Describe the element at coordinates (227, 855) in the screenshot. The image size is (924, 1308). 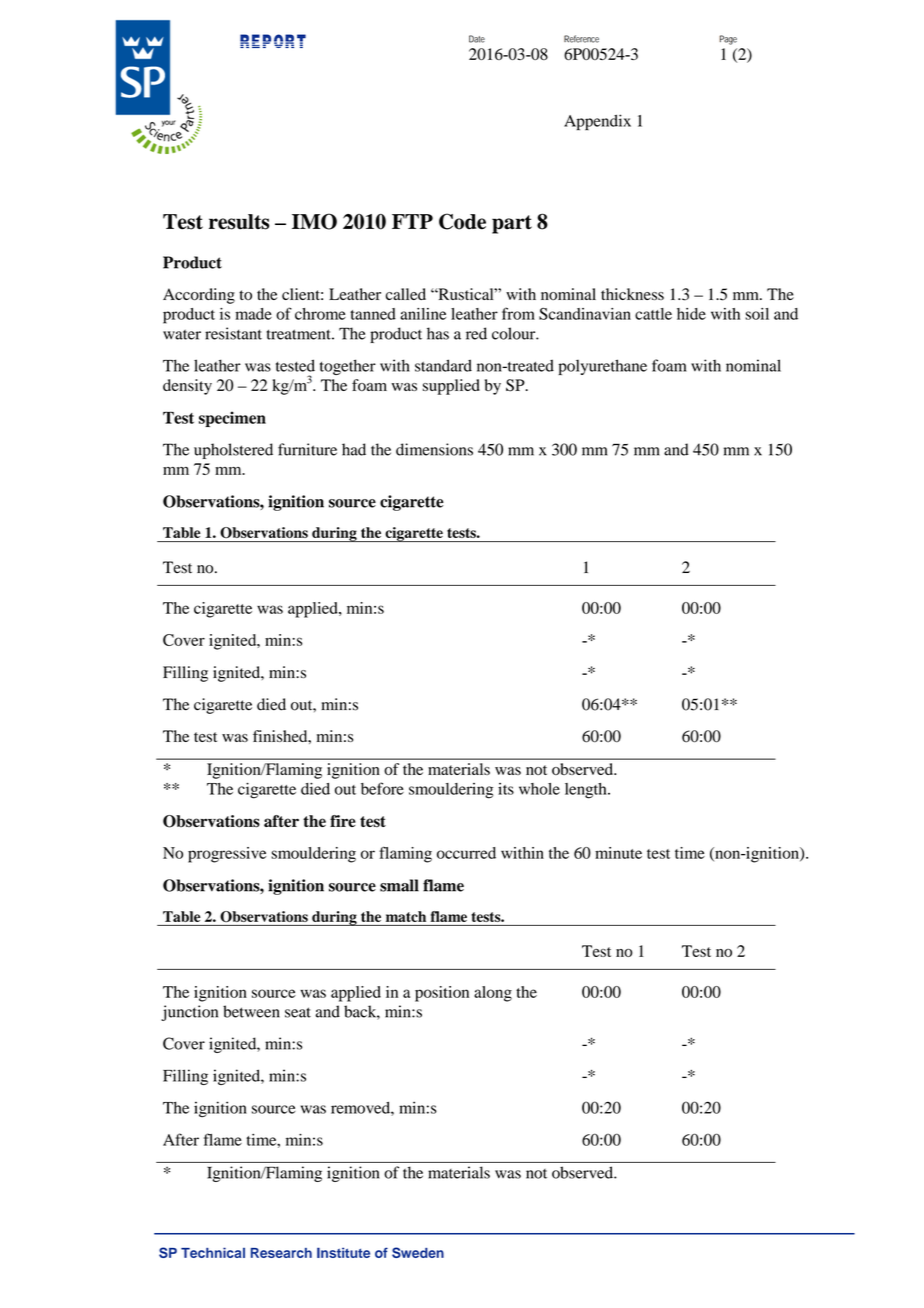
I see `progressive` at that location.
